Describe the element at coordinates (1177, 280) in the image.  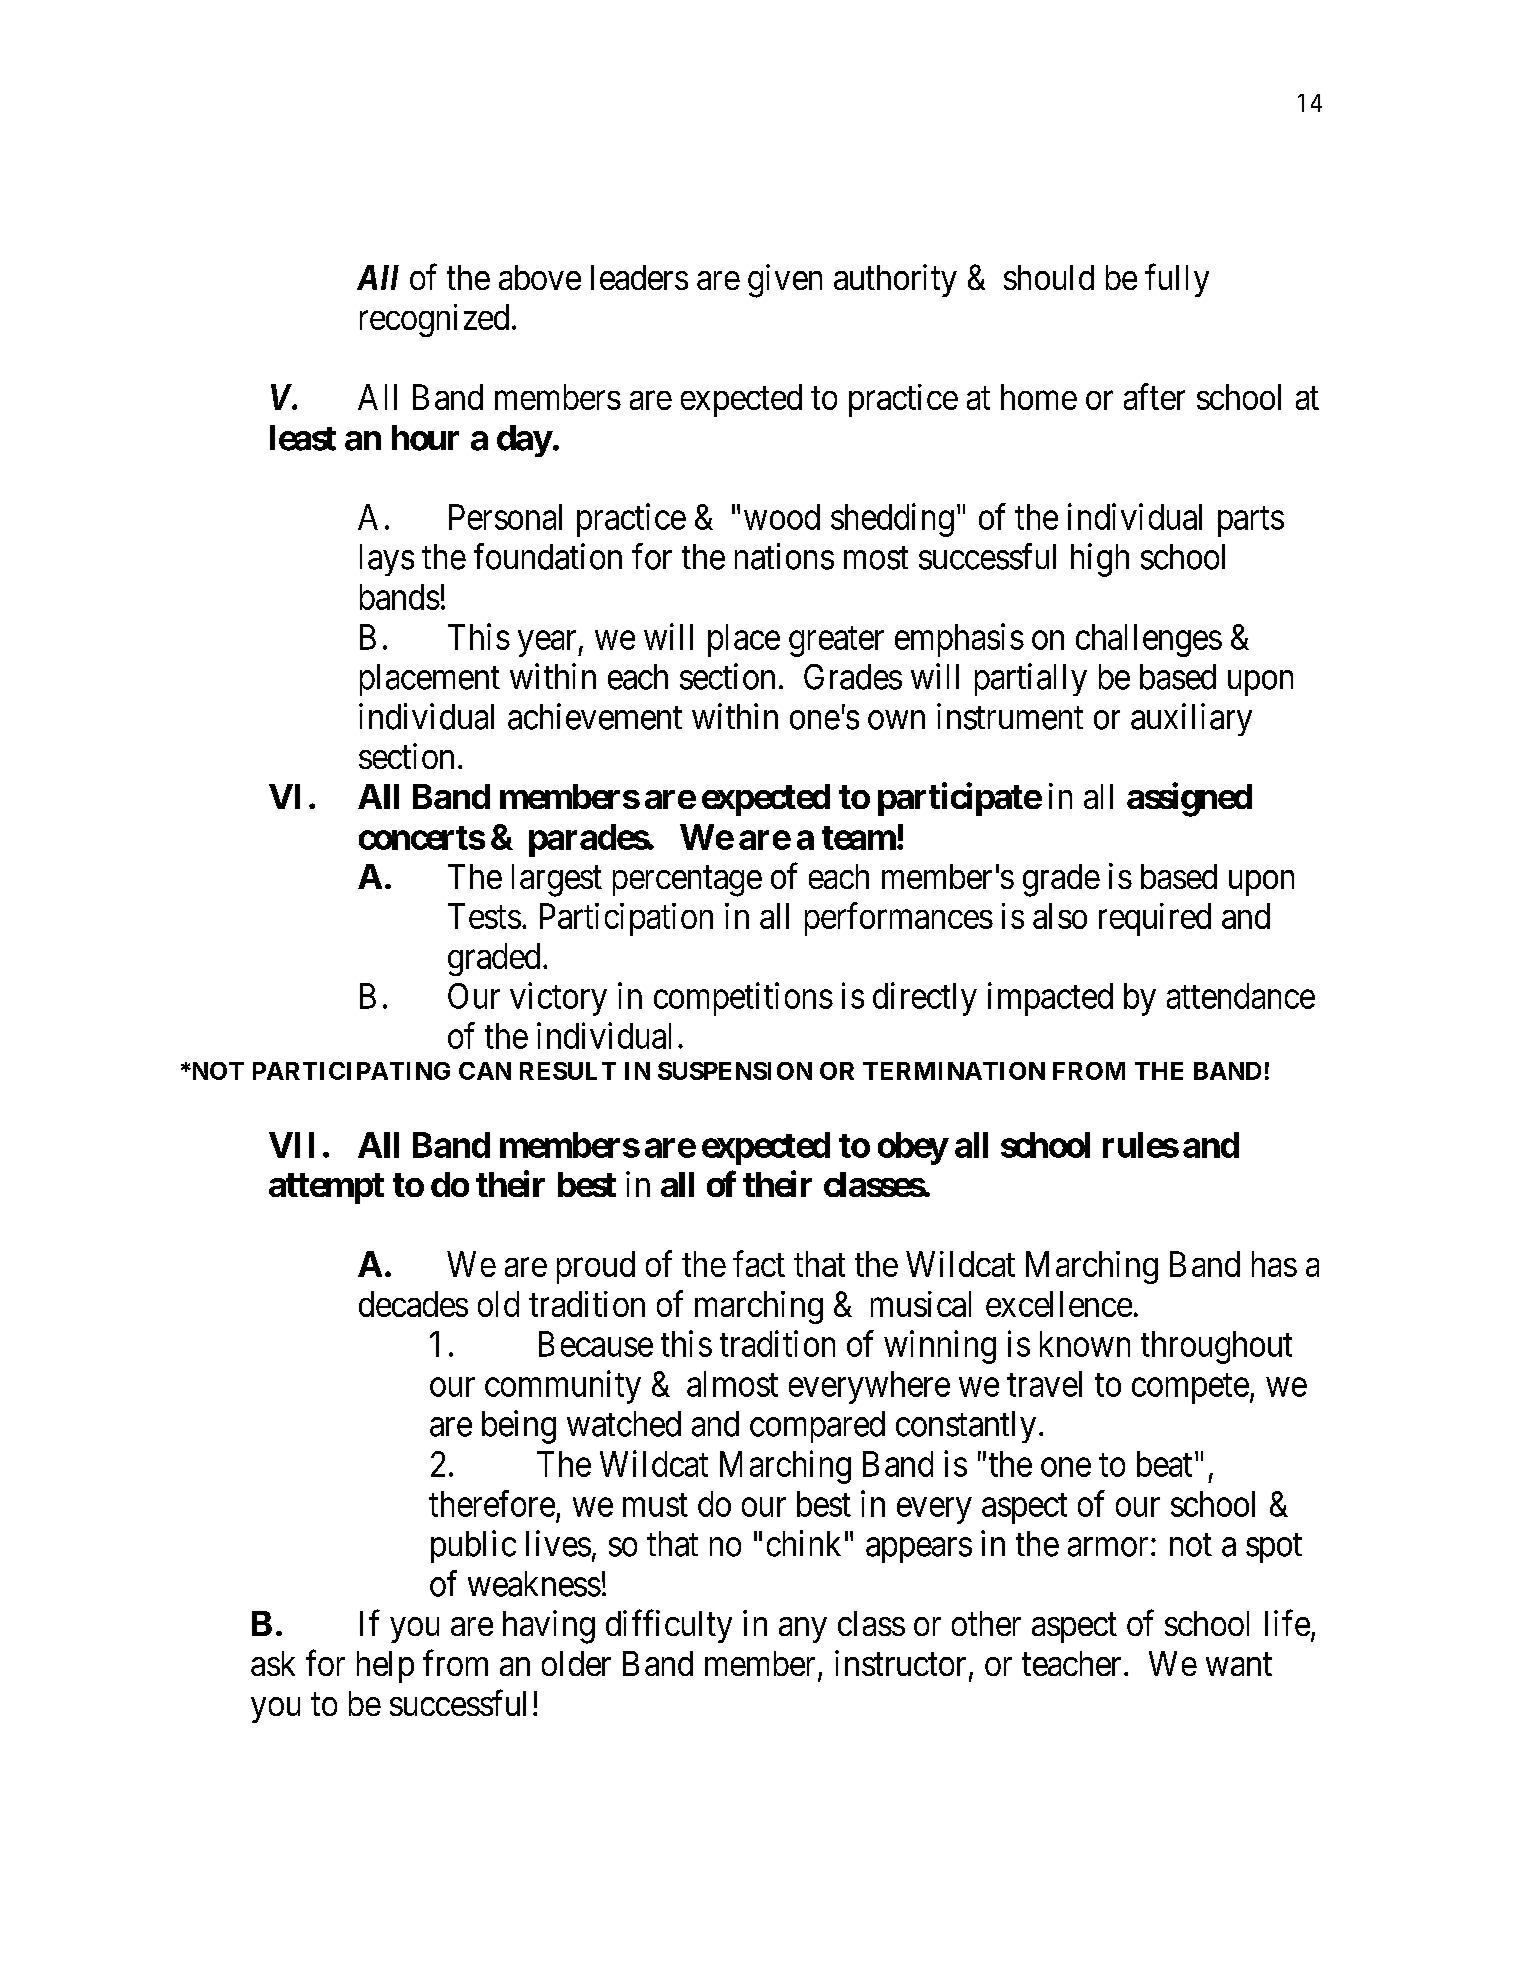
I see `fully` at that location.
